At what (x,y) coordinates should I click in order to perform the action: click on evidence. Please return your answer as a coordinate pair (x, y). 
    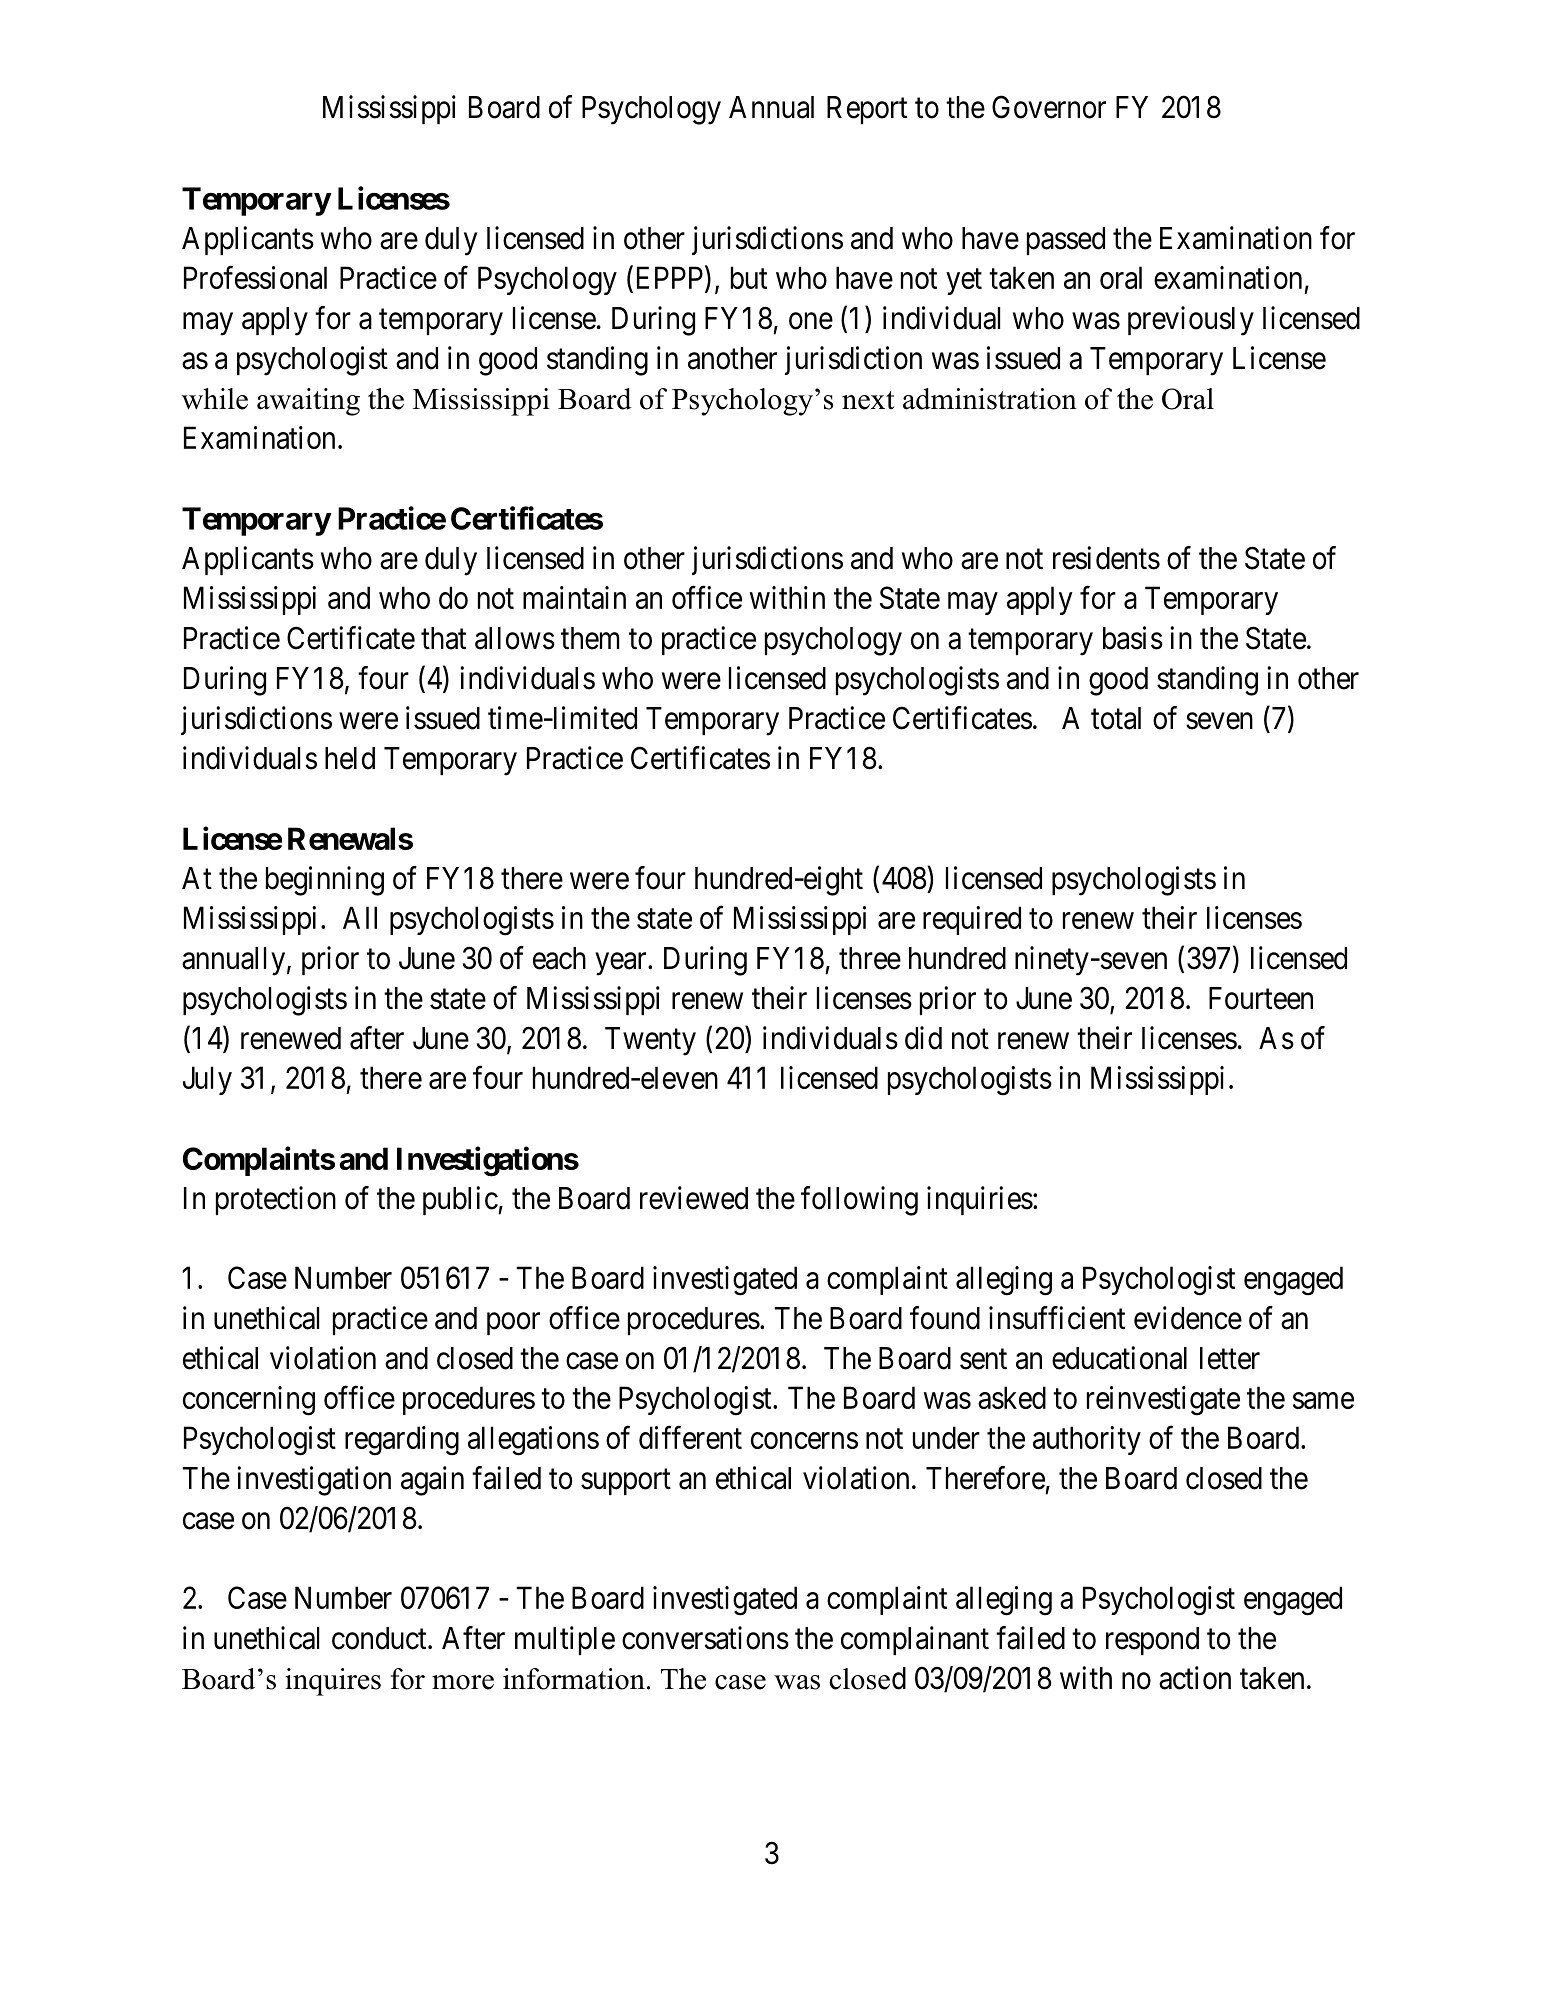
    Looking at the image, I should click on (1188, 1318).
